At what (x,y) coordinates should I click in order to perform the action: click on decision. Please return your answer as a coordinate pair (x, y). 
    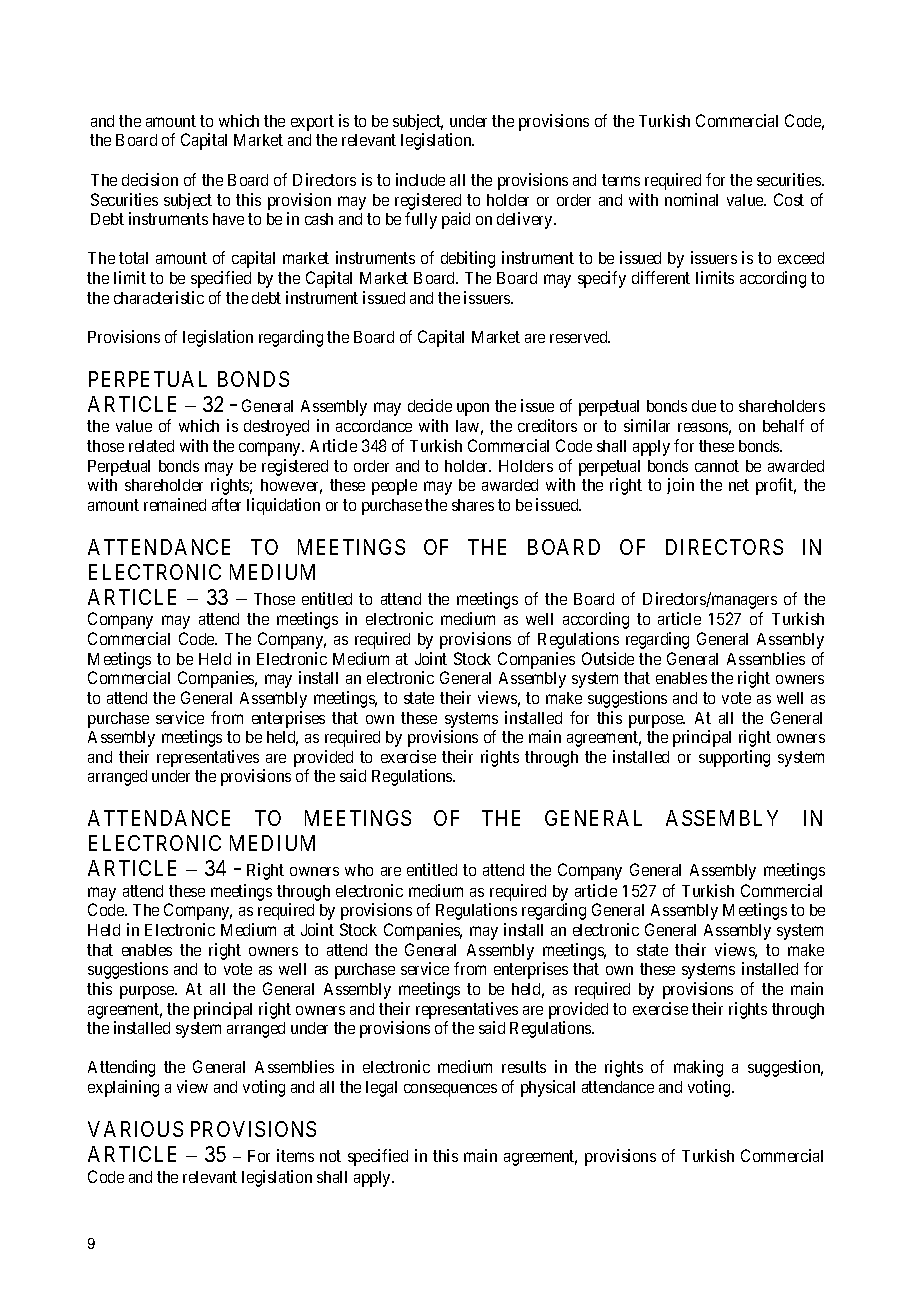
    Looking at the image, I should click on (150, 179).
